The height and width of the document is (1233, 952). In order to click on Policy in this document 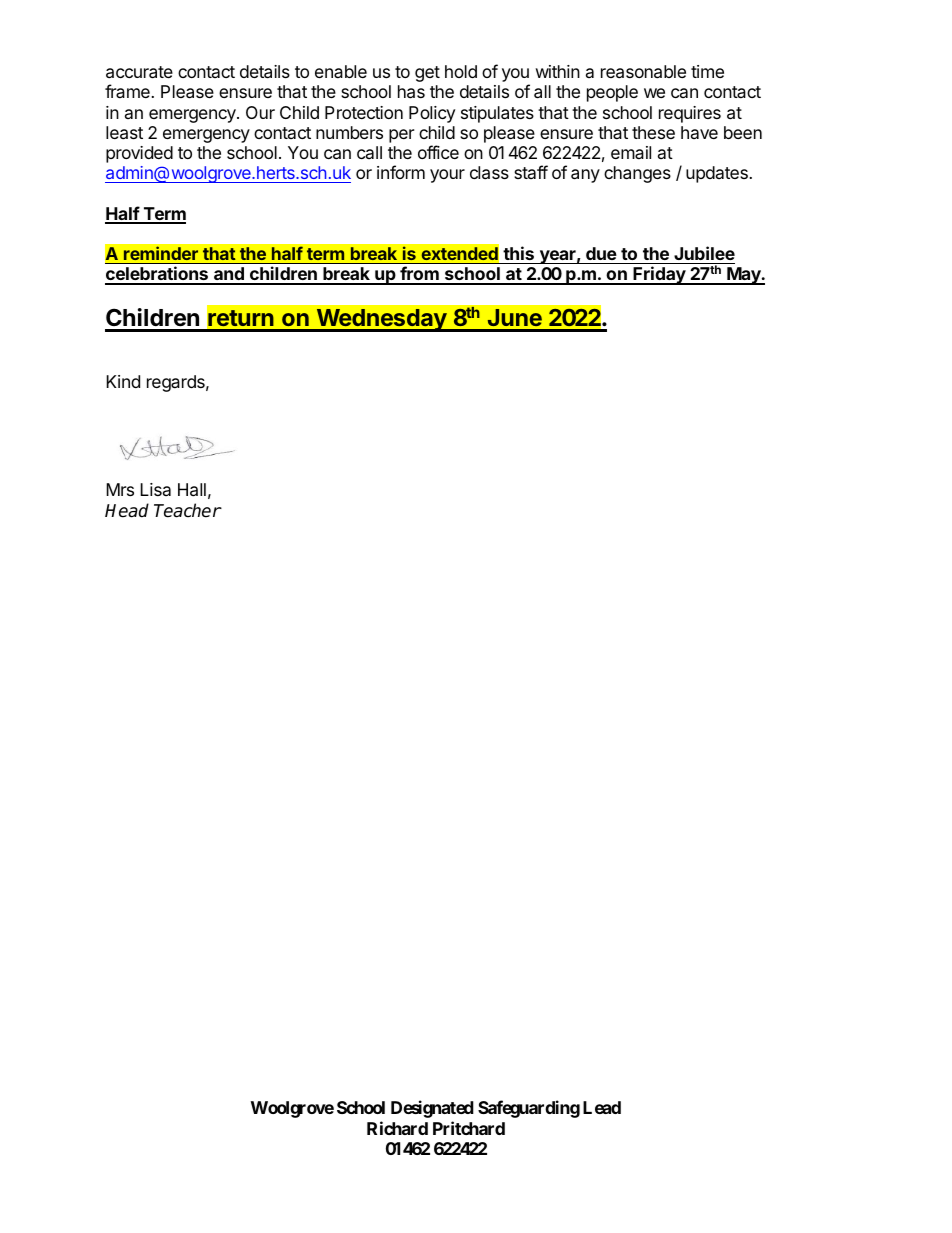, I will do `click(432, 114)`.
